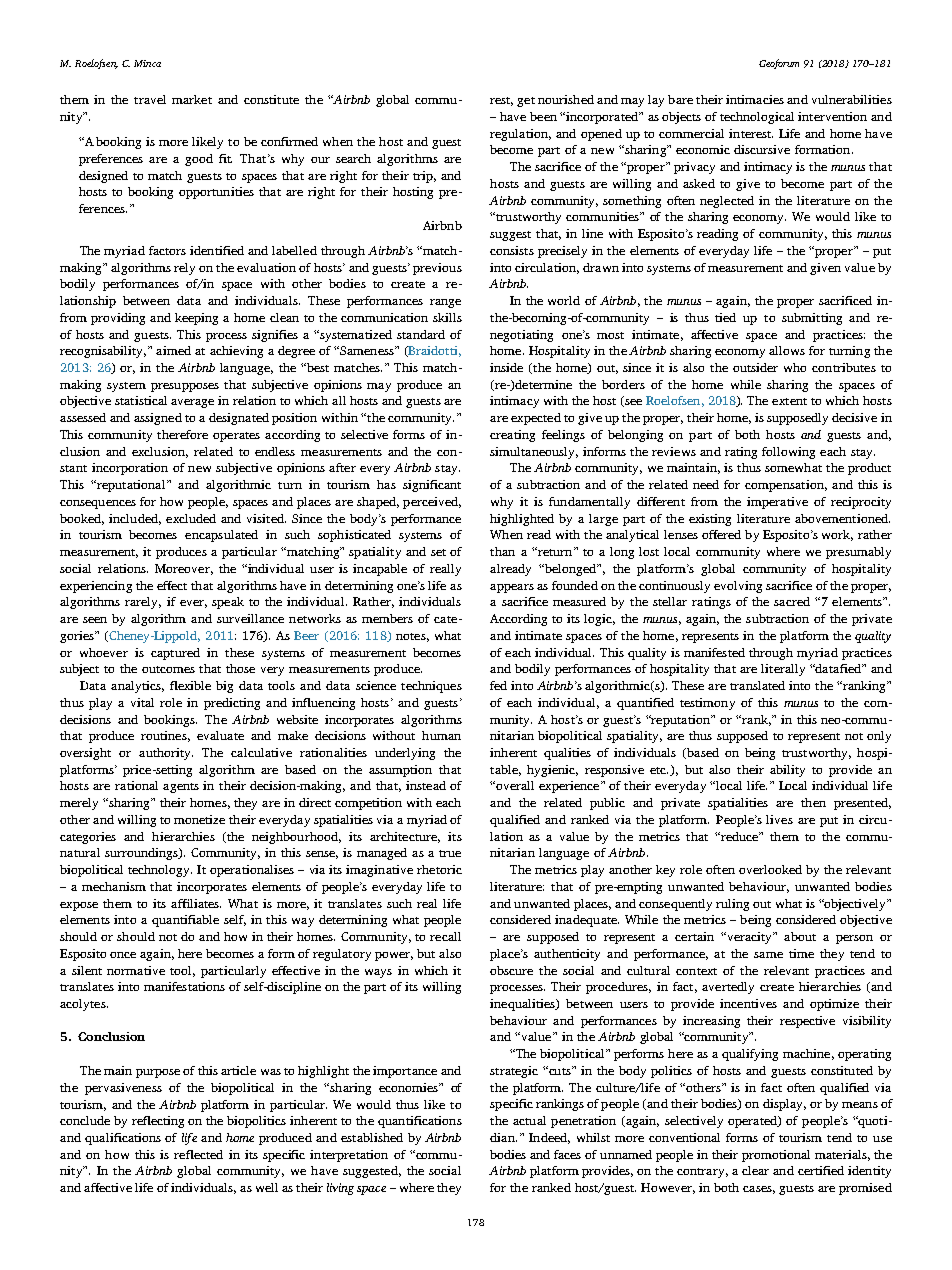 This page has height=1270, width=952. What do you see at coordinates (783, 670) in the page?
I see `literally` at bounding box center [783, 670].
